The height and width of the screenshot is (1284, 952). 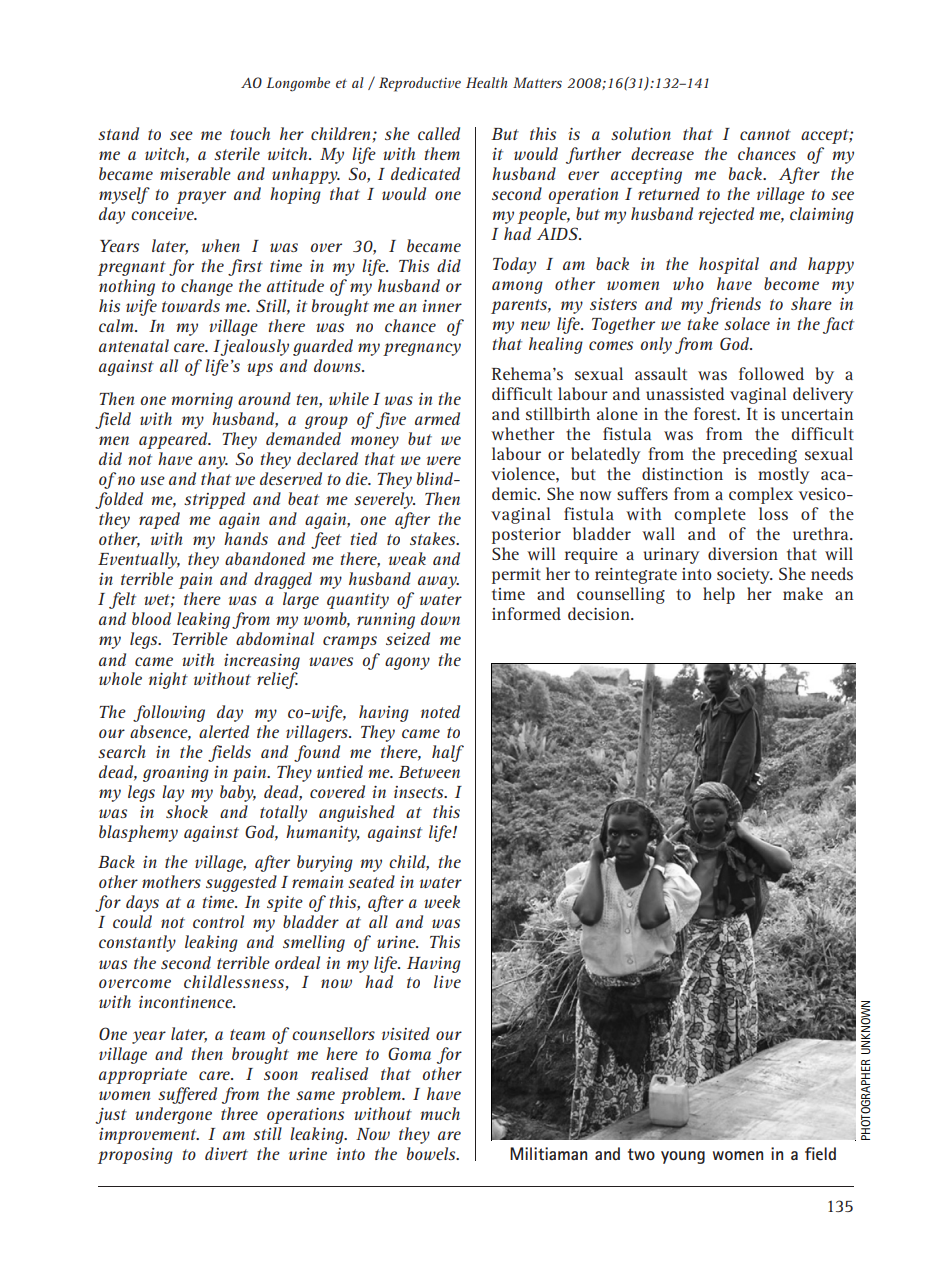 What do you see at coordinates (442, 306) in the screenshot?
I see `inner` at bounding box center [442, 306].
